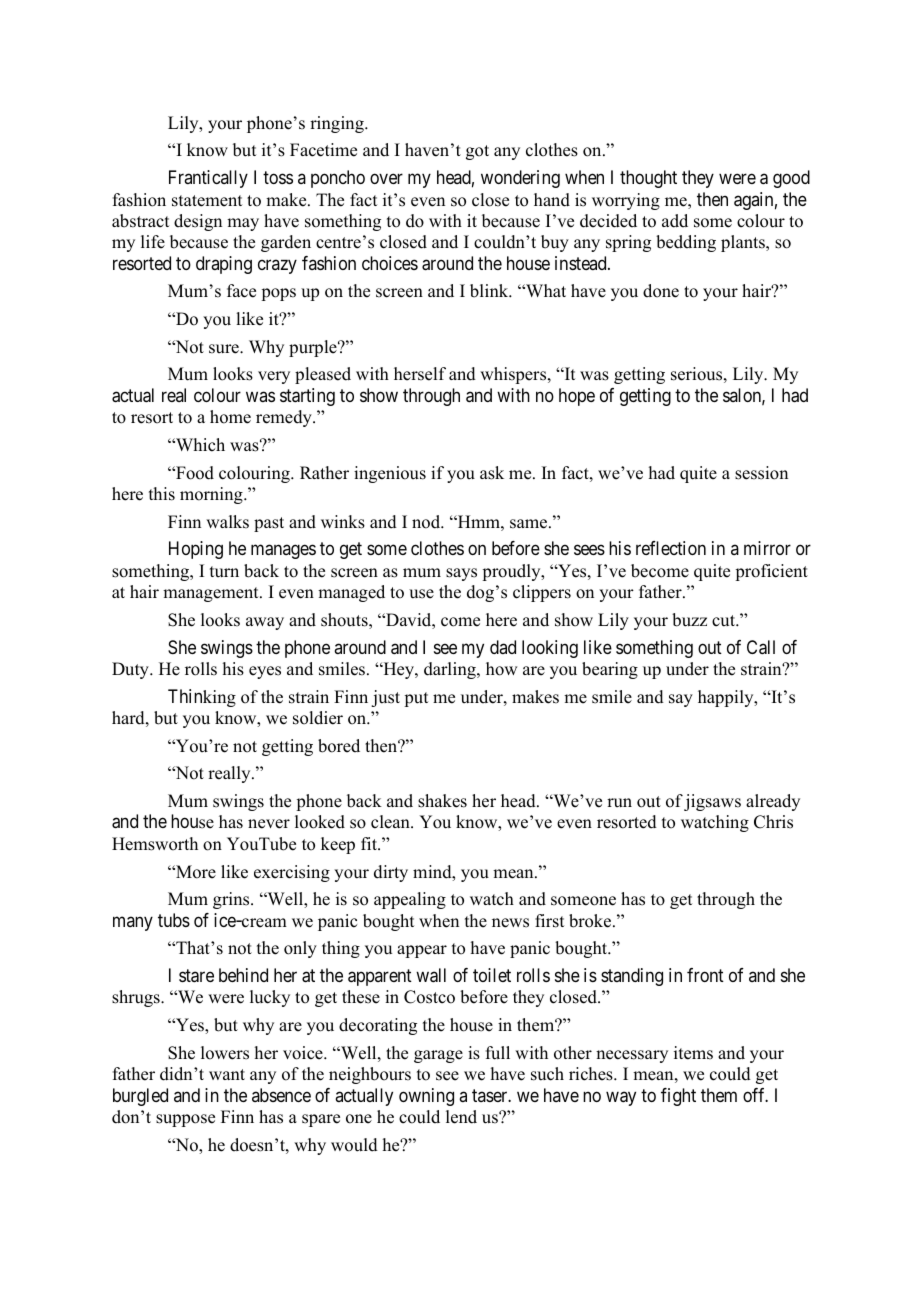 This screenshot has height=1308, width=924. What do you see at coordinates (761, 473) in the screenshot?
I see `session` at bounding box center [761, 473].
